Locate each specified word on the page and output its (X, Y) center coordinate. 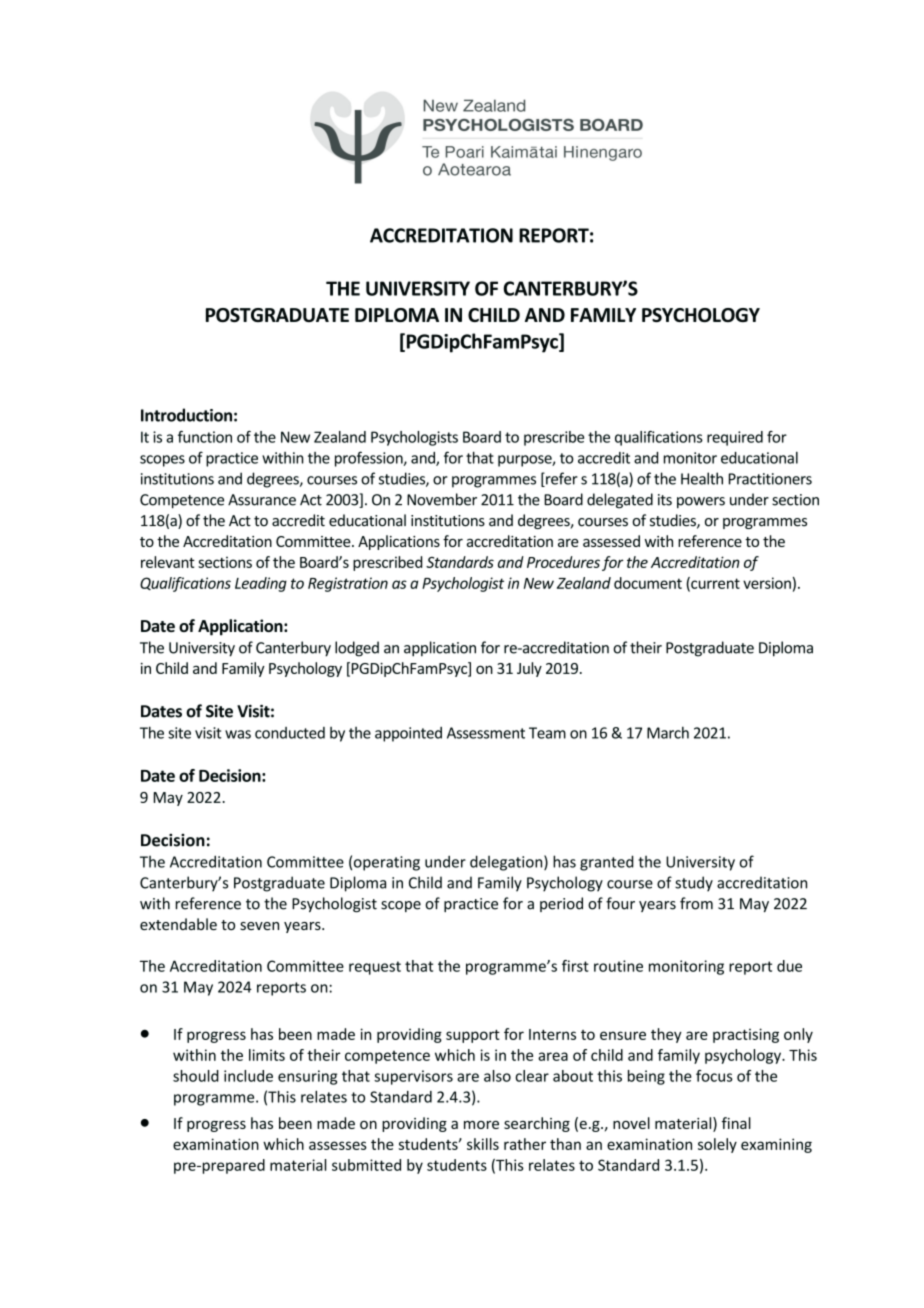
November (442, 499)
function (205, 437)
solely (717, 1145)
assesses (338, 1145)
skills (483, 1144)
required (735, 438)
